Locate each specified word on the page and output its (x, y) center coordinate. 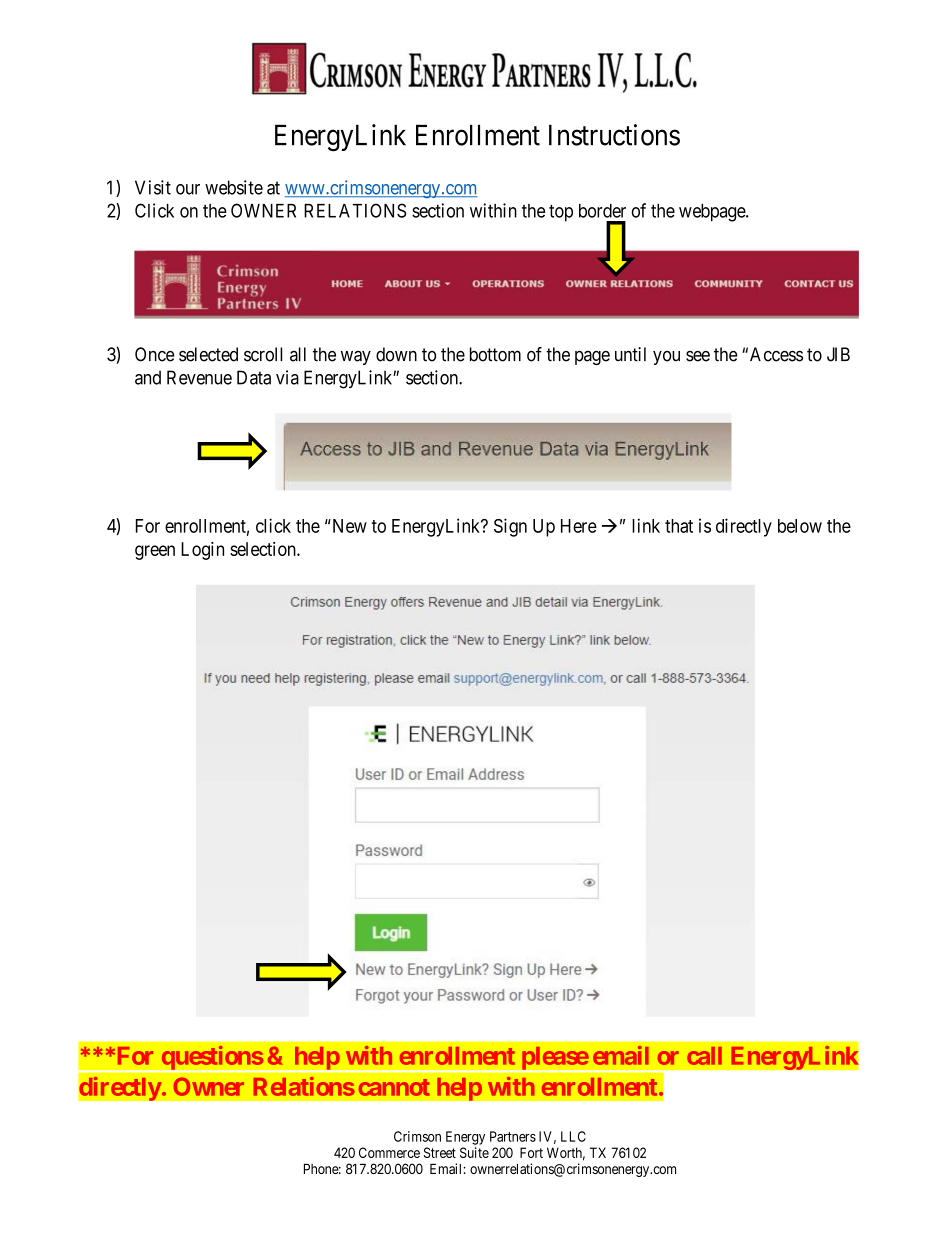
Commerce (389, 1152)
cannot (394, 1087)
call (704, 1056)
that (679, 526)
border (602, 211)
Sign (510, 527)
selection (264, 549)
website (234, 187)
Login (202, 551)
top (561, 213)
